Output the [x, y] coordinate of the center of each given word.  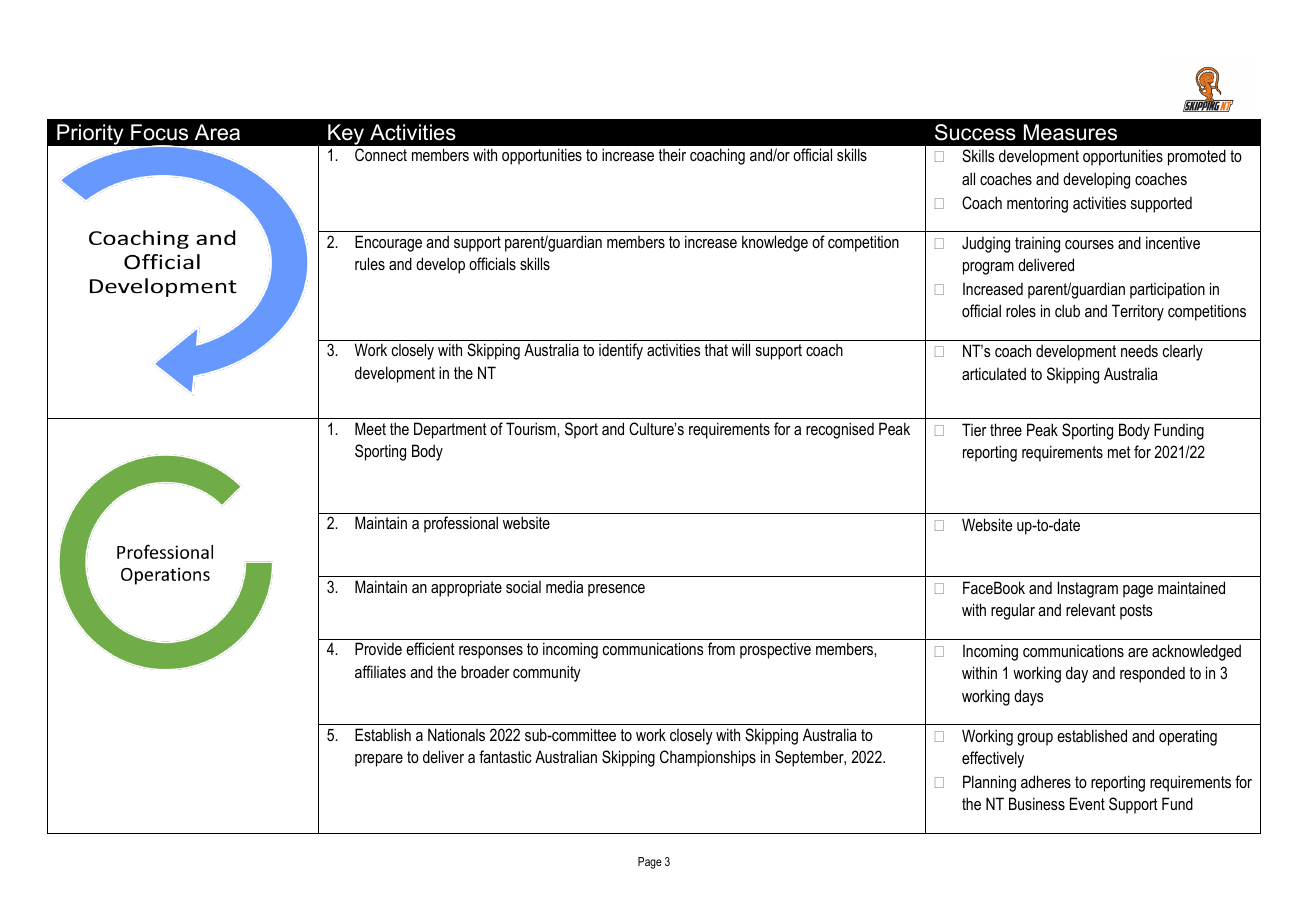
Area [217, 132]
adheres [1046, 781]
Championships [708, 758]
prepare [379, 760]
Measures [1070, 132]
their [672, 154]
